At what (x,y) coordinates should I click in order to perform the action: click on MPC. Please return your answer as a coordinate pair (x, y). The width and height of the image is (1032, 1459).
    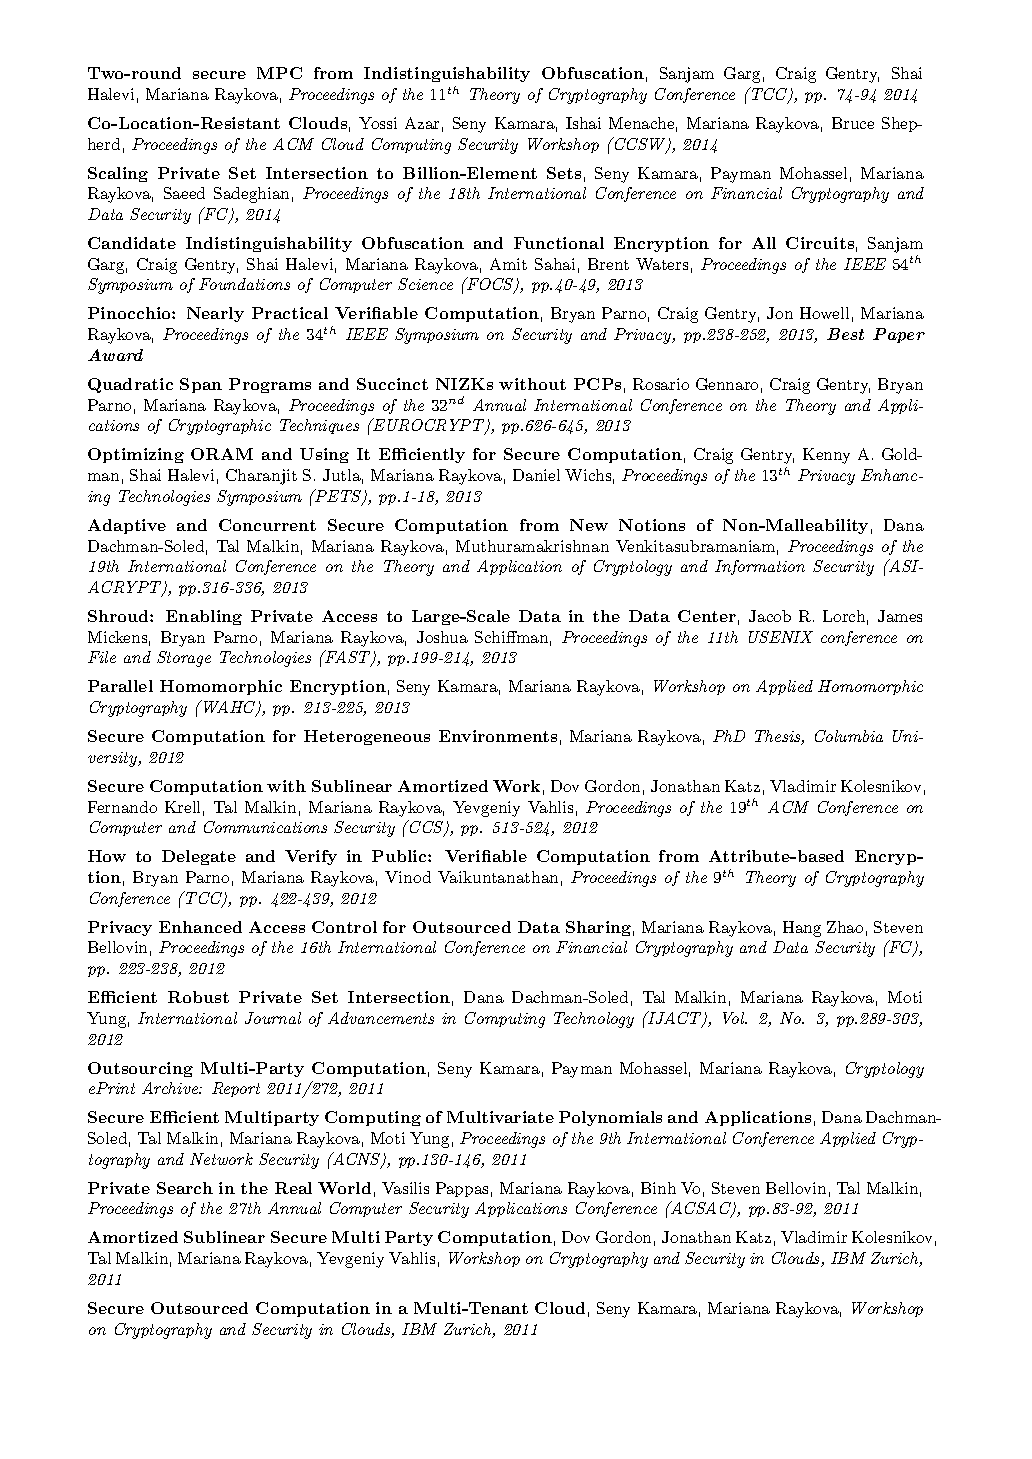
    Looking at the image, I should click on (279, 73).
